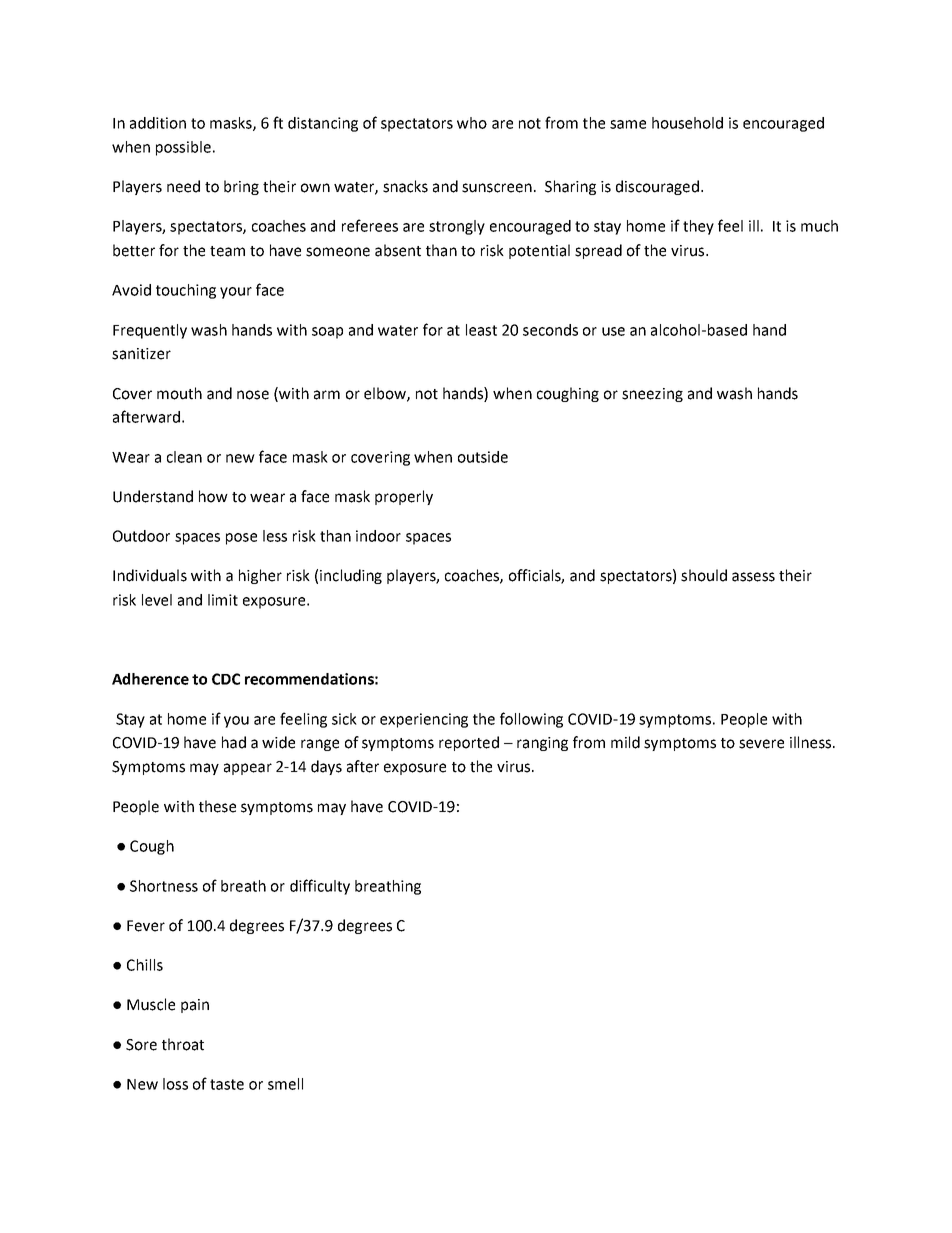 The image size is (952, 1233). I want to click on assess, so click(753, 577).
